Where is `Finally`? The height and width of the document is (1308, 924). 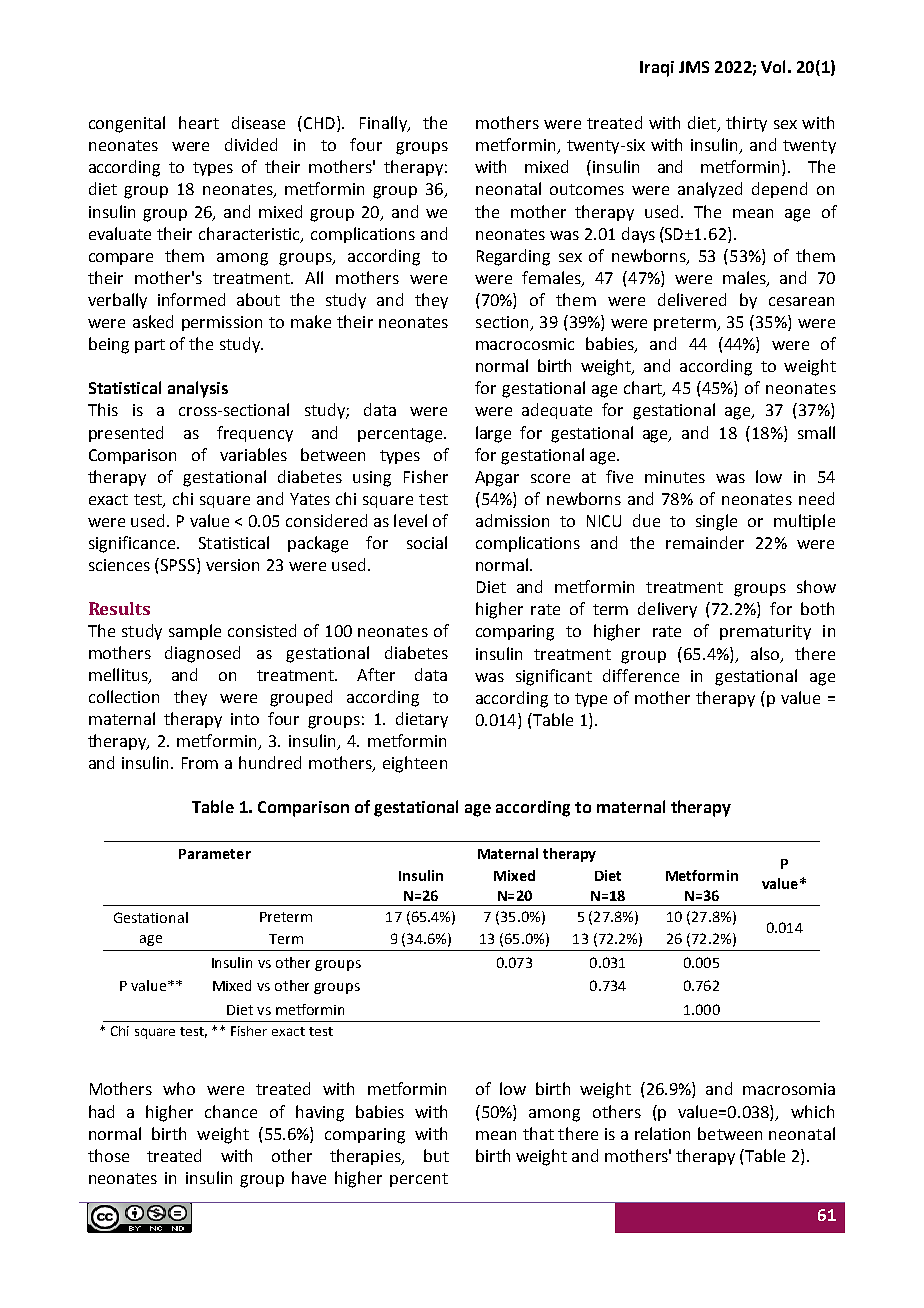 Finally is located at coordinates (384, 124).
